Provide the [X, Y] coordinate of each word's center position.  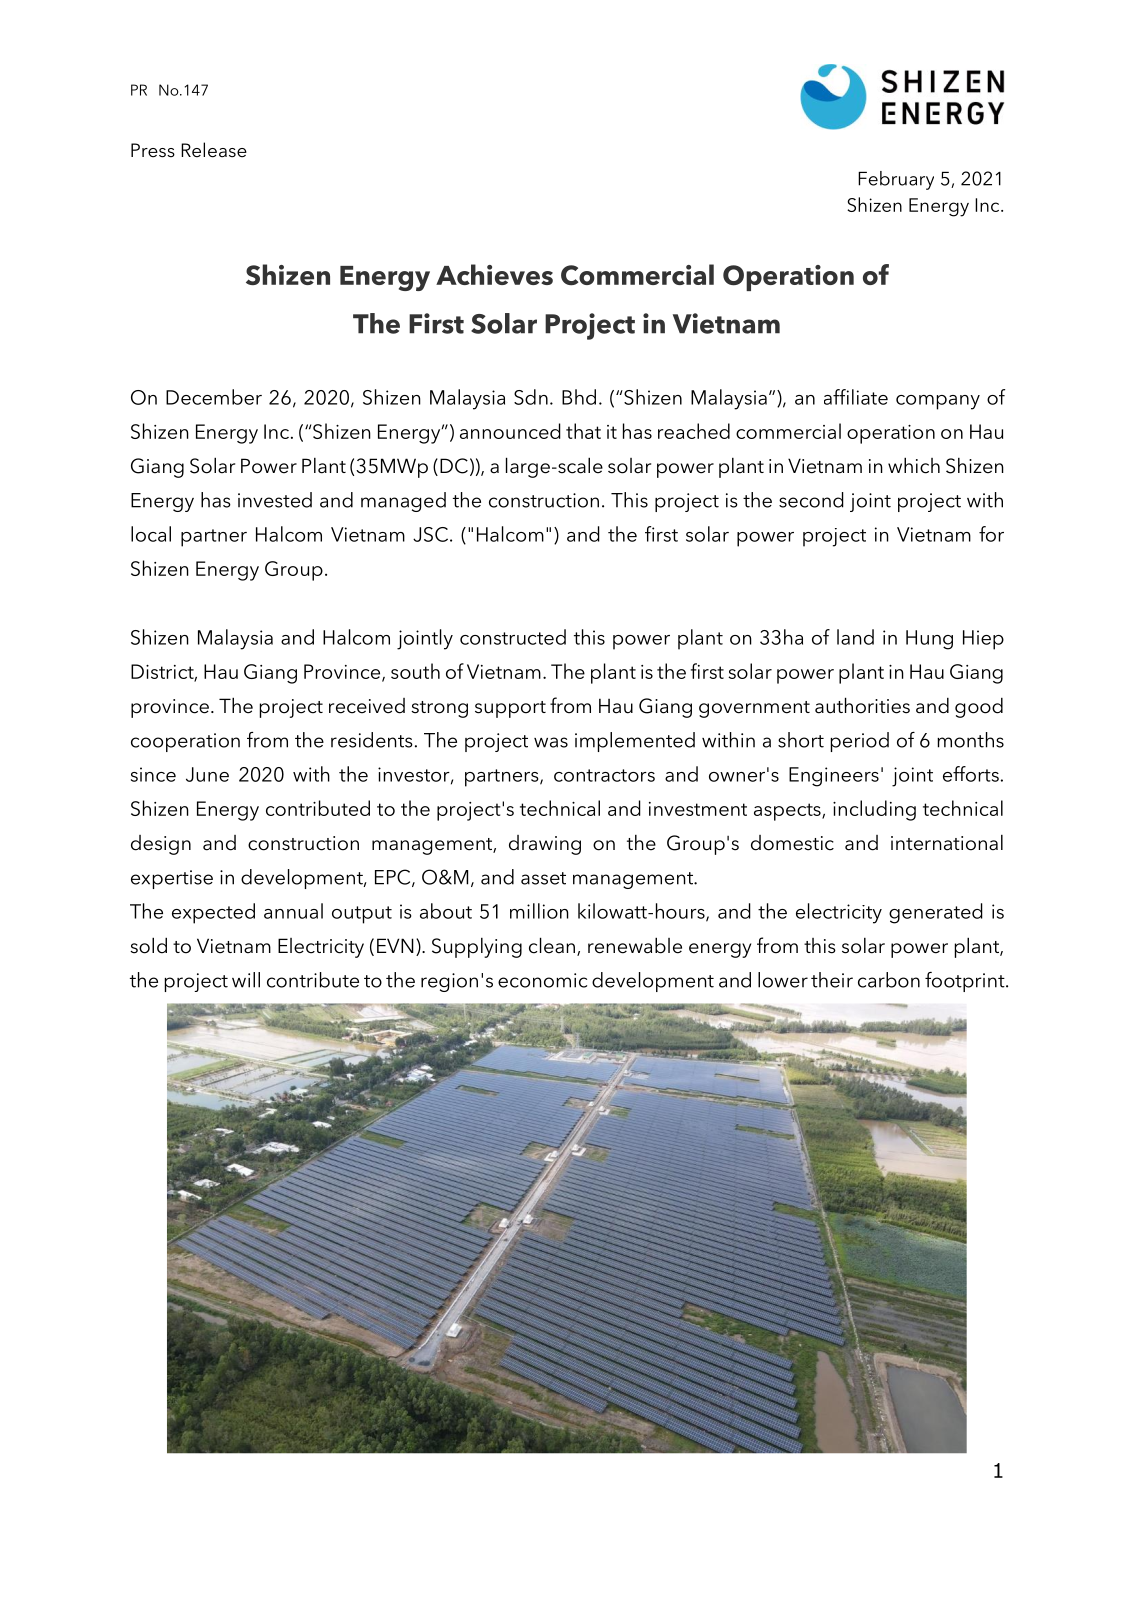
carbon [889, 980]
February [896, 180]
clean [553, 946]
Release [214, 150]
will [246, 980]
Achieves [494, 274]
